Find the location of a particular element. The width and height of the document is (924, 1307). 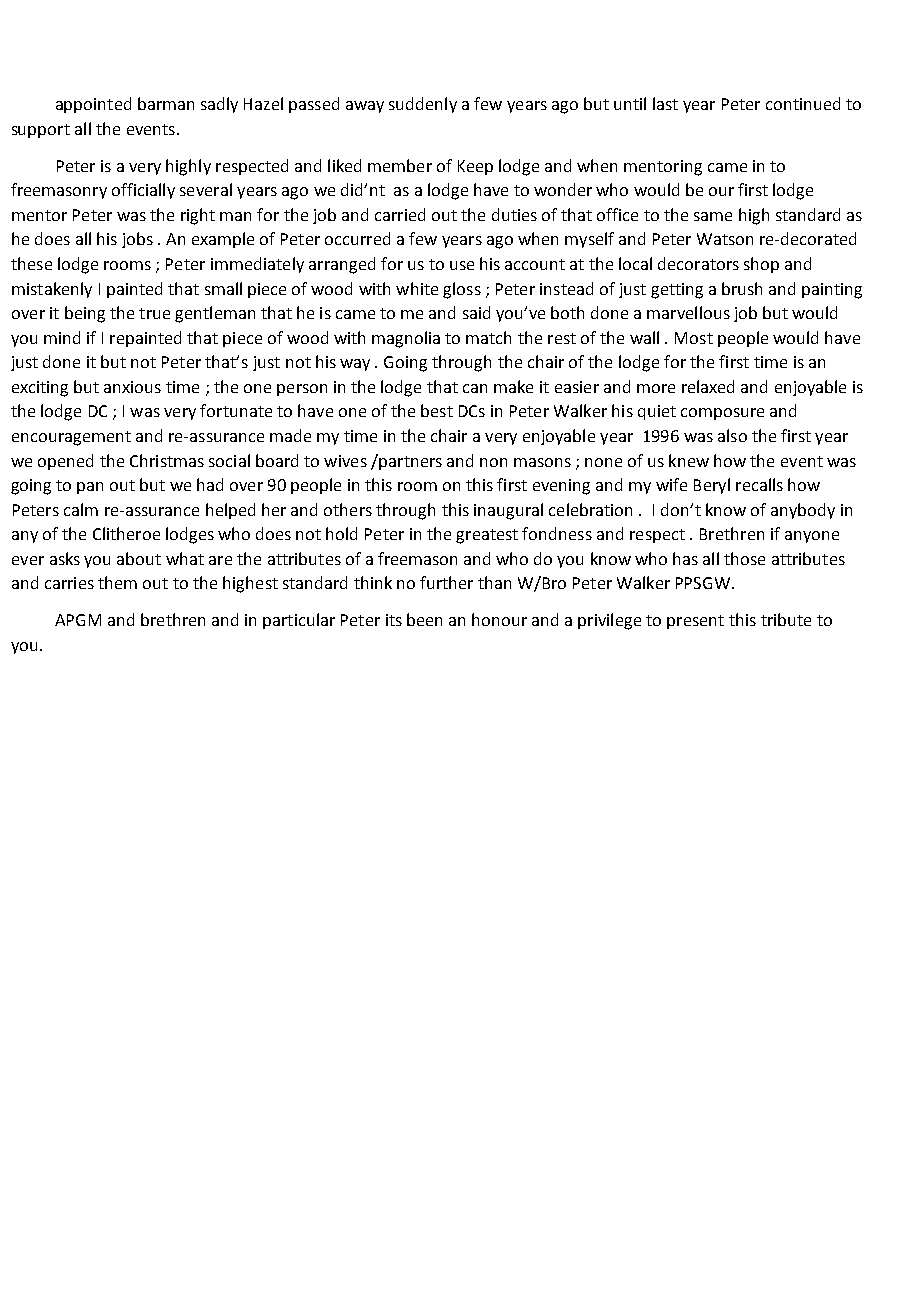

appointed is located at coordinates (93, 105).
